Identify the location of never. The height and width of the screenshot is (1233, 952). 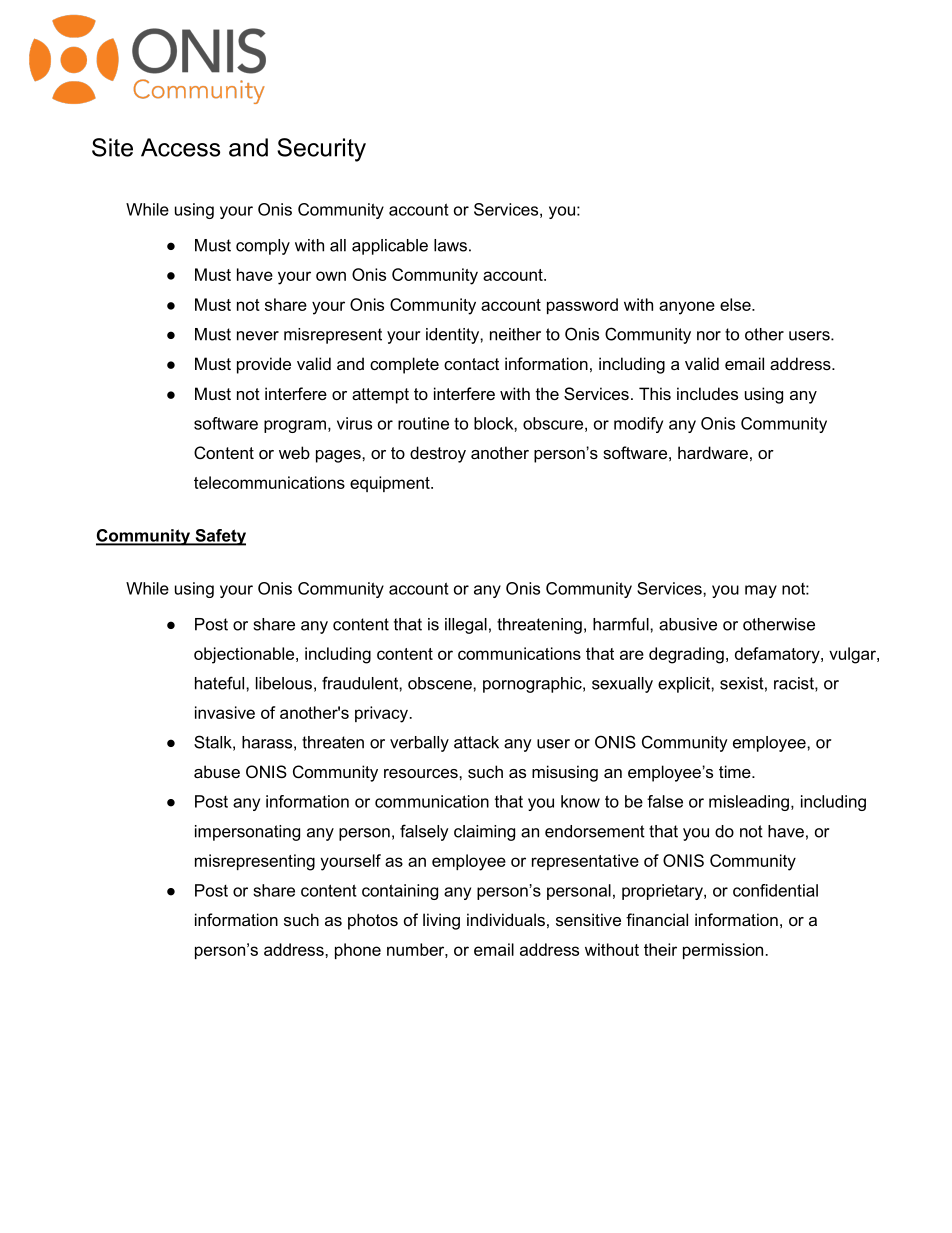
(258, 336).
